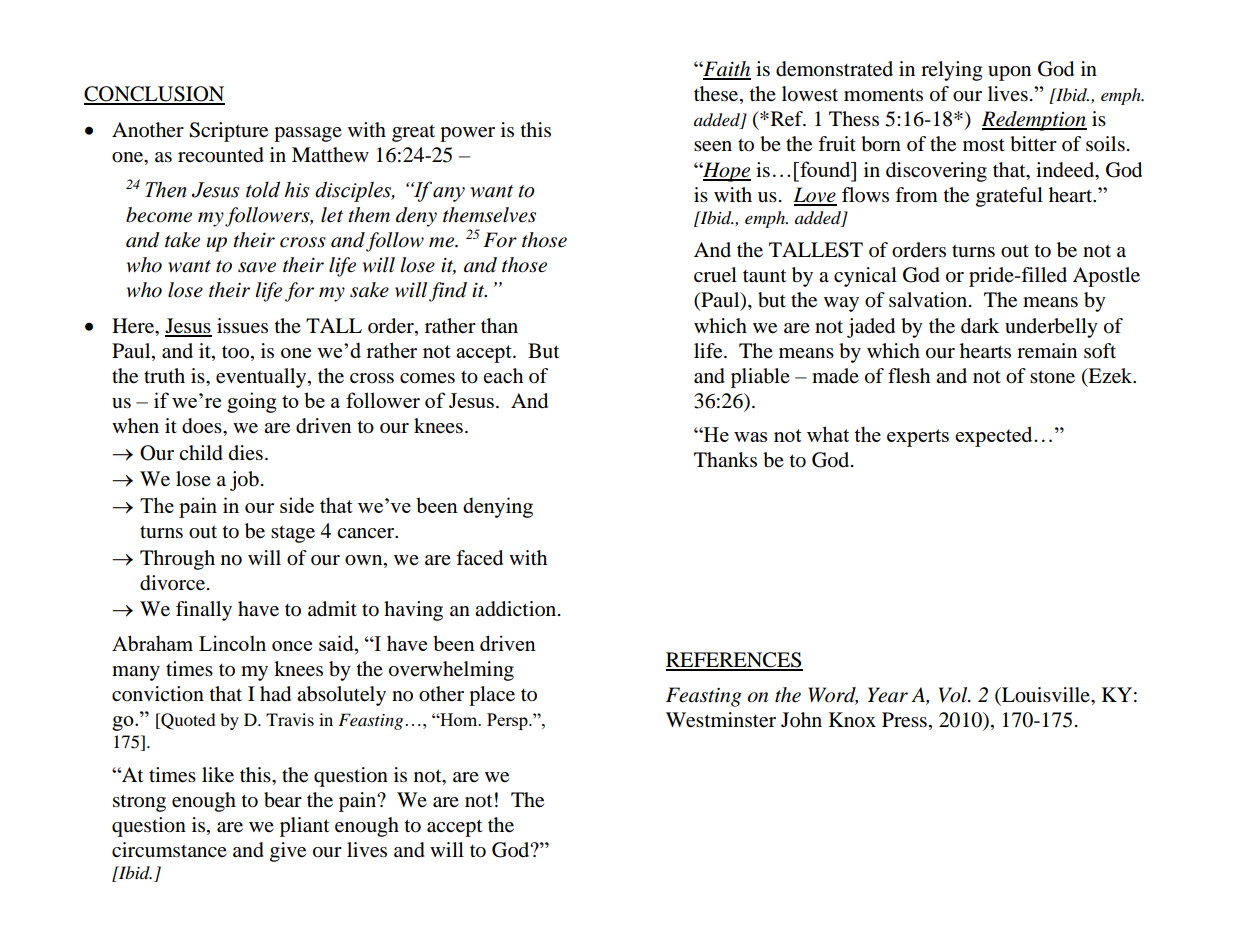  What do you see at coordinates (750, 437) in the page?
I see `was` at bounding box center [750, 437].
